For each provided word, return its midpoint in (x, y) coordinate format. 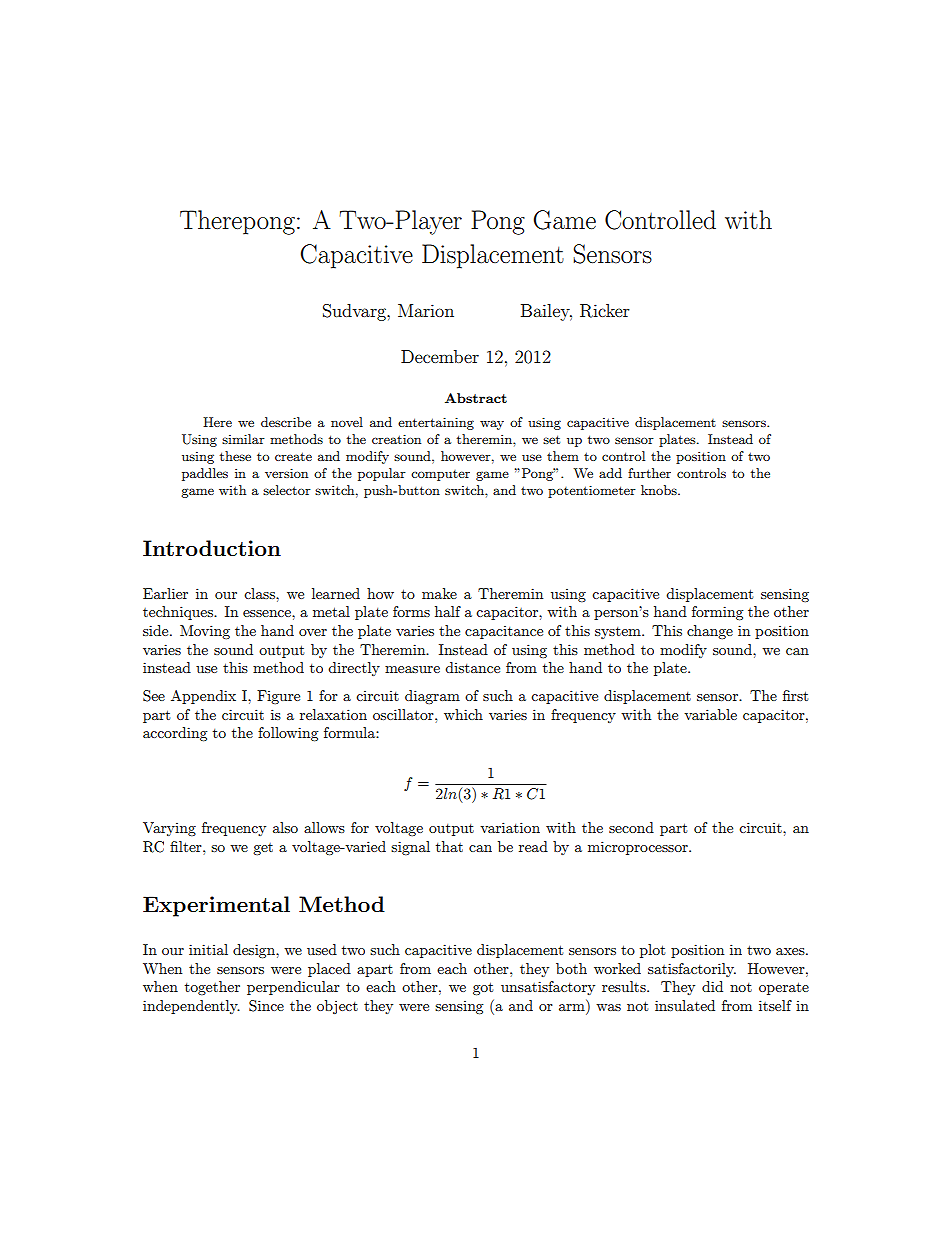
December (440, 356)
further (649, 473)
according (175, 734)
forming (718, 613)
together (212, 988)
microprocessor (639, 848)
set (551, 439)
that (449, 846)
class (260, 593)
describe (286, 422)
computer (440, 475)
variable (710, 714)
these (235, 456)
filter (187, 846)
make (439, 593)
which (463, 714)
